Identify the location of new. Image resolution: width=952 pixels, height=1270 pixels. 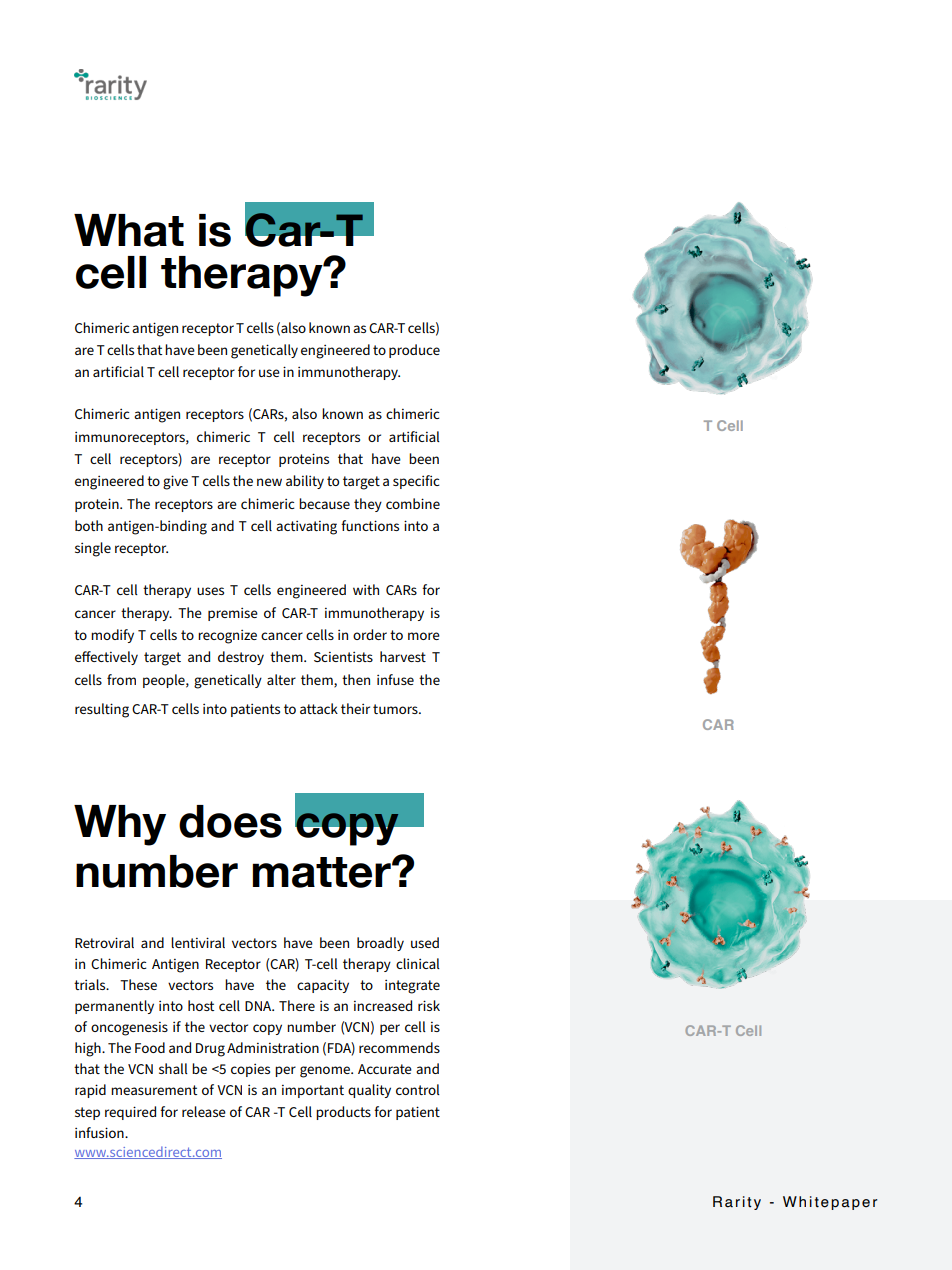
(269, 482).
